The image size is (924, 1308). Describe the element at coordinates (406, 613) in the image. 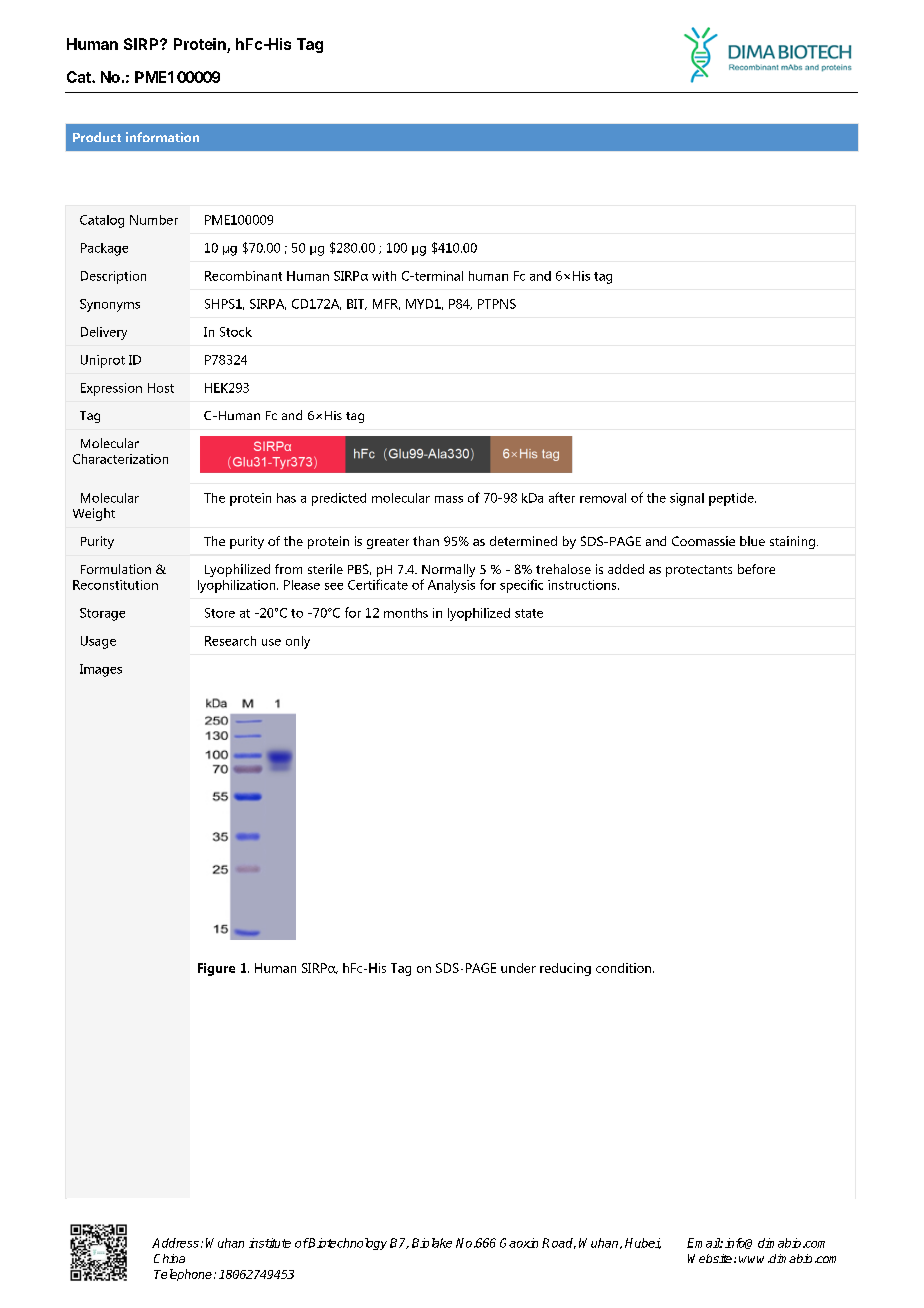

I see `months` at that location.
